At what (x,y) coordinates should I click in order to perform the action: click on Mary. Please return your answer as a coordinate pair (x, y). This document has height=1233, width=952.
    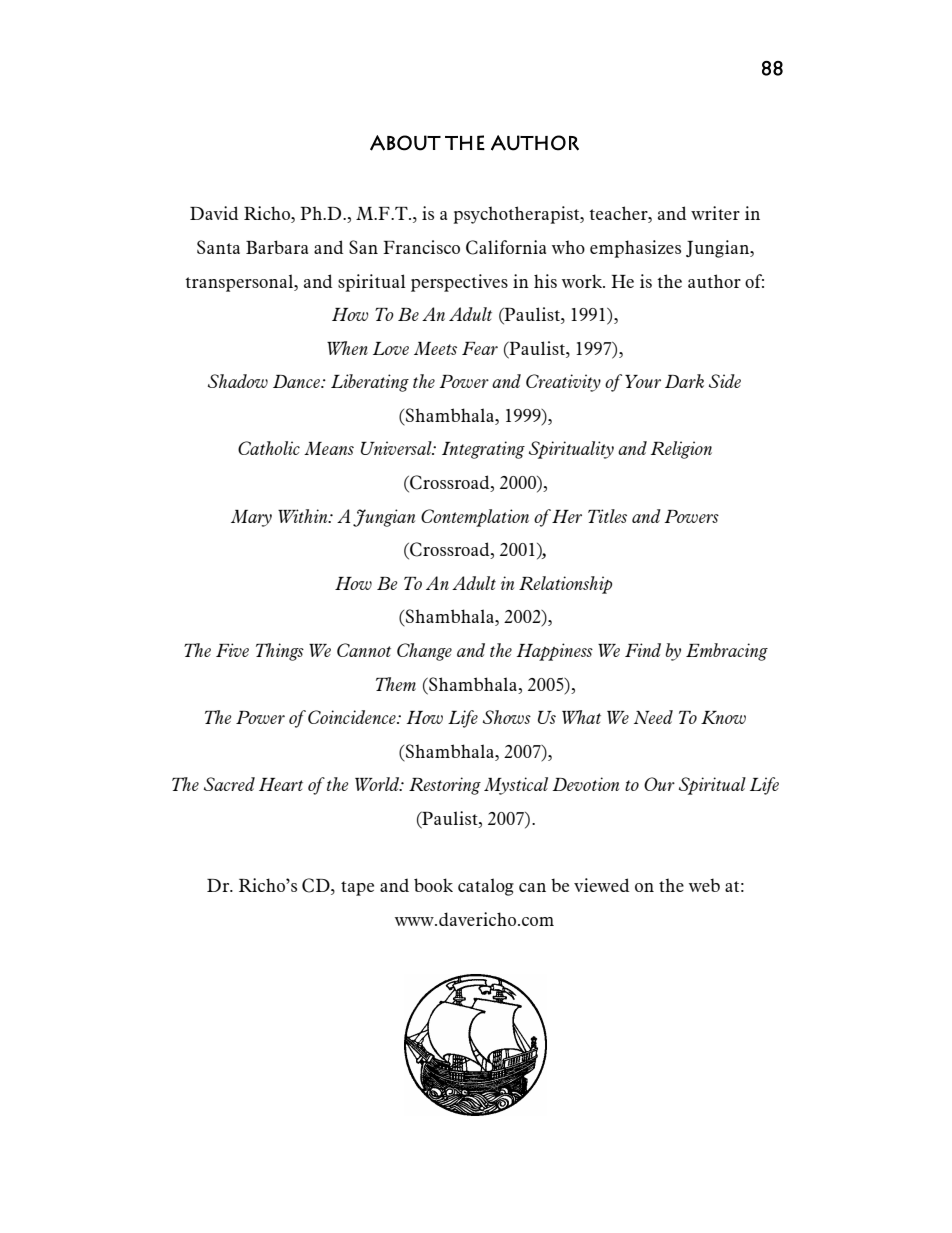
    Looking at the image, I should click on (251, 518).
